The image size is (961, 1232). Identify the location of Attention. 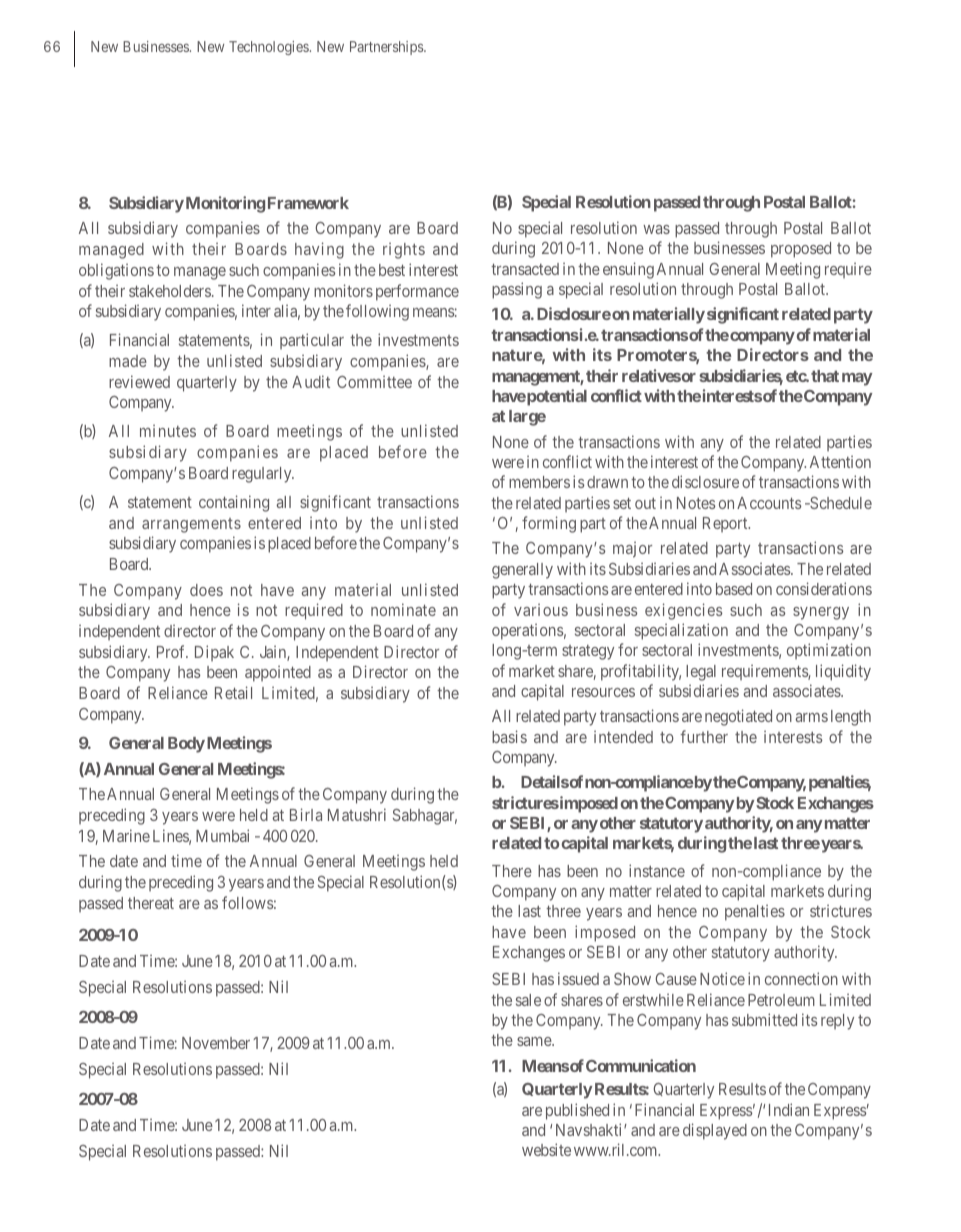
(840, 461).
